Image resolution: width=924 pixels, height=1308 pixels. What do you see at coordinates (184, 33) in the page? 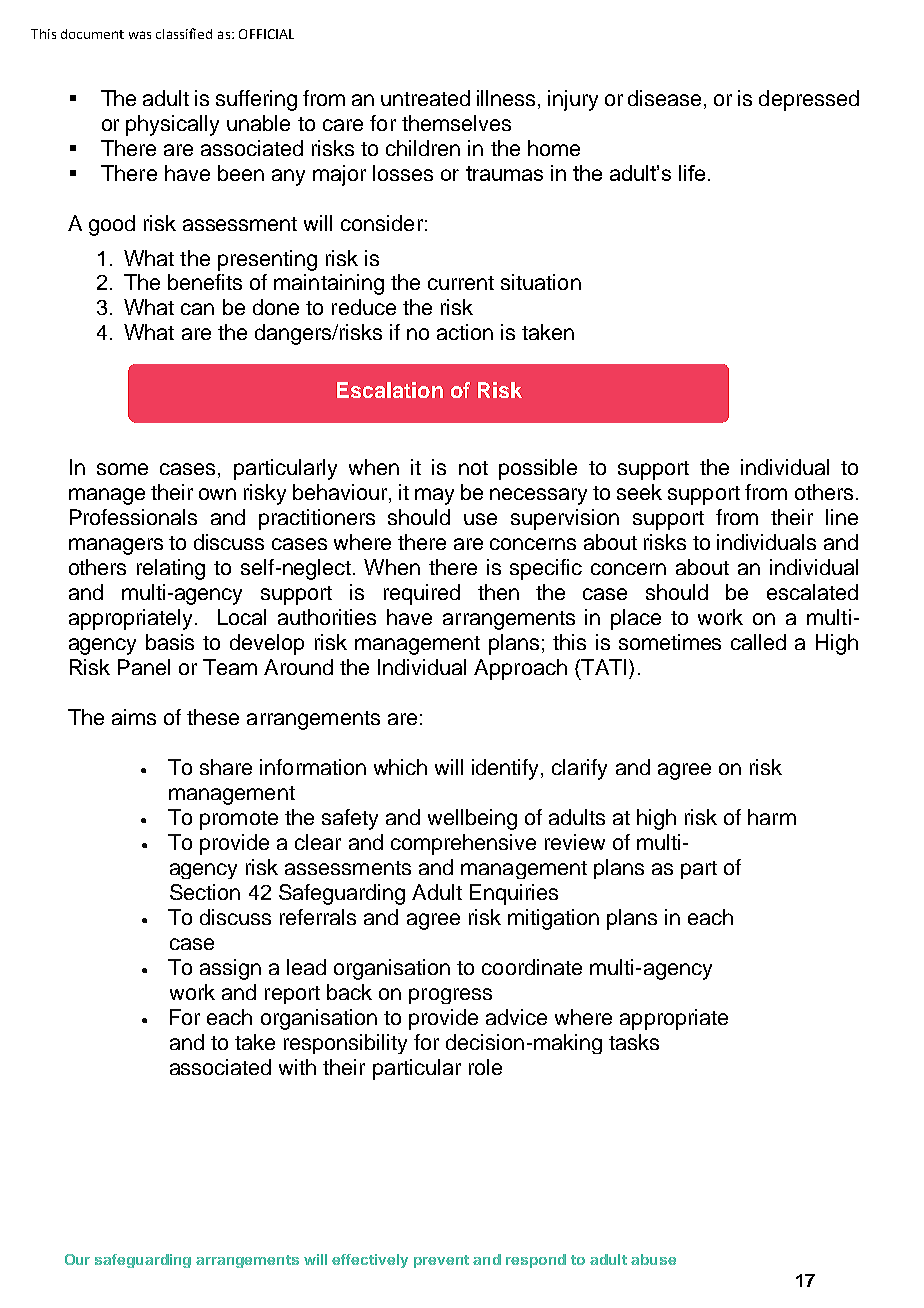
I see `classified` at bounding box center [184, 33].
